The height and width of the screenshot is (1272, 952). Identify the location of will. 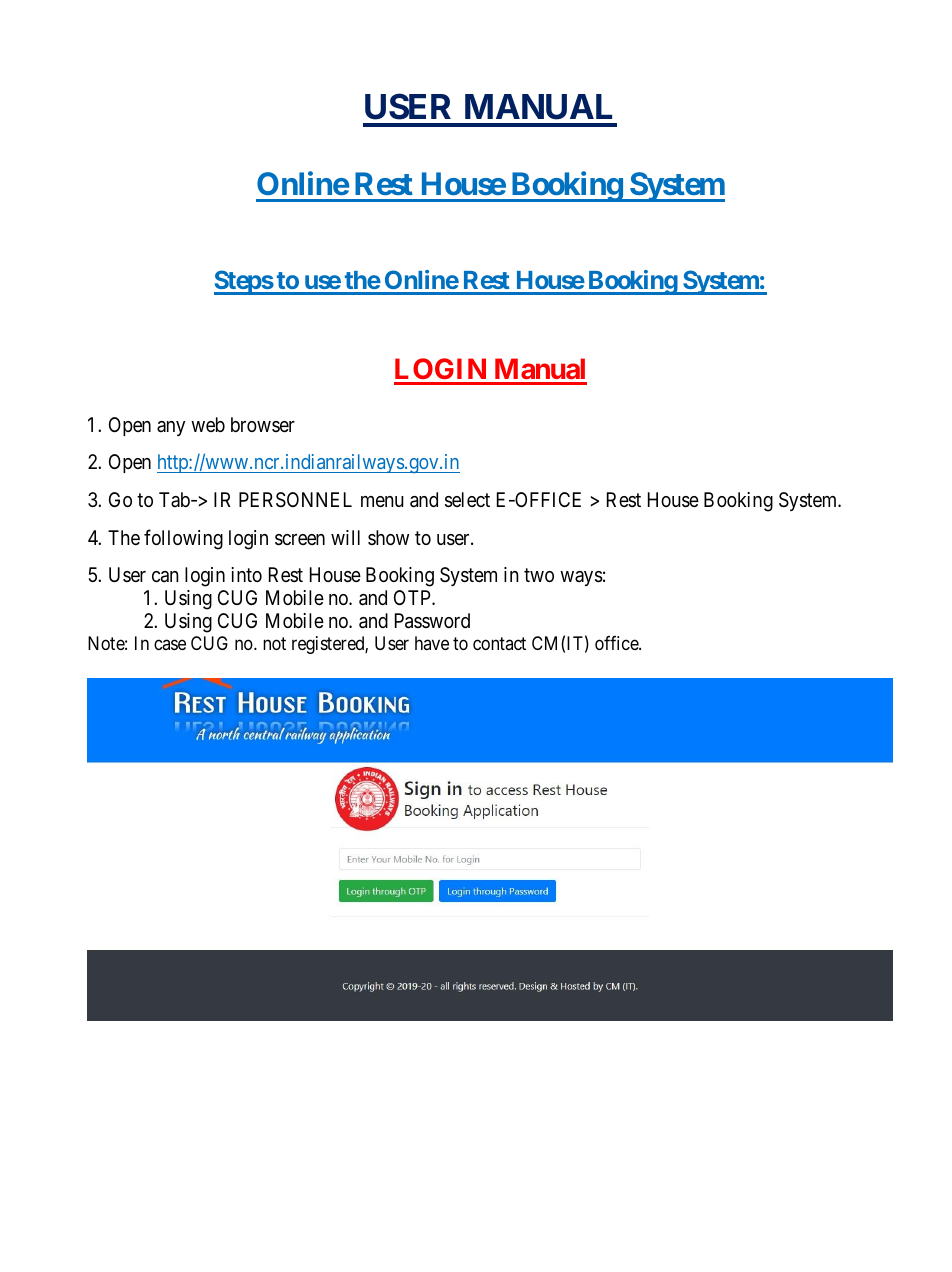
(345, 537).
